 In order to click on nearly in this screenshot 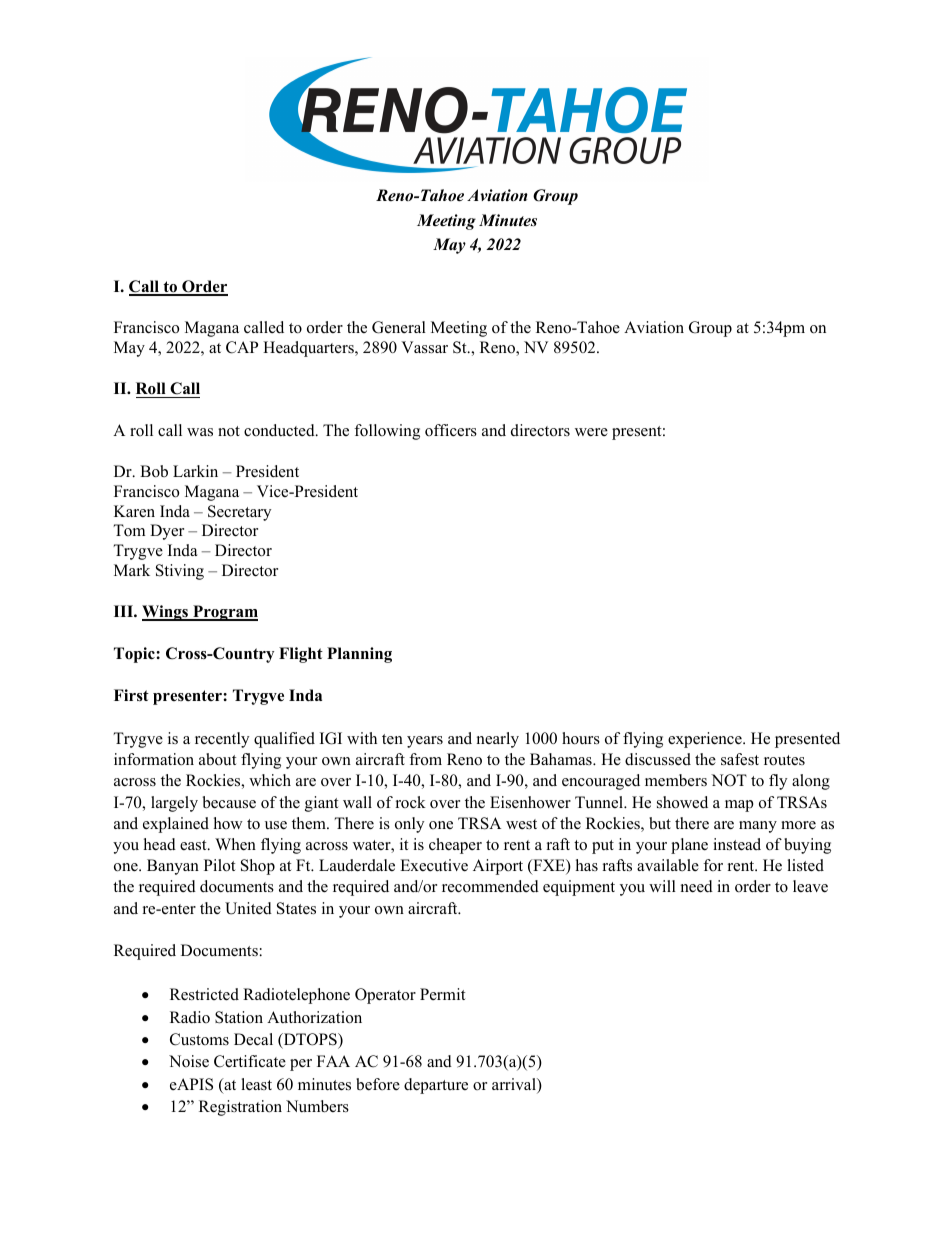, I will do `click(498, 740)`.
